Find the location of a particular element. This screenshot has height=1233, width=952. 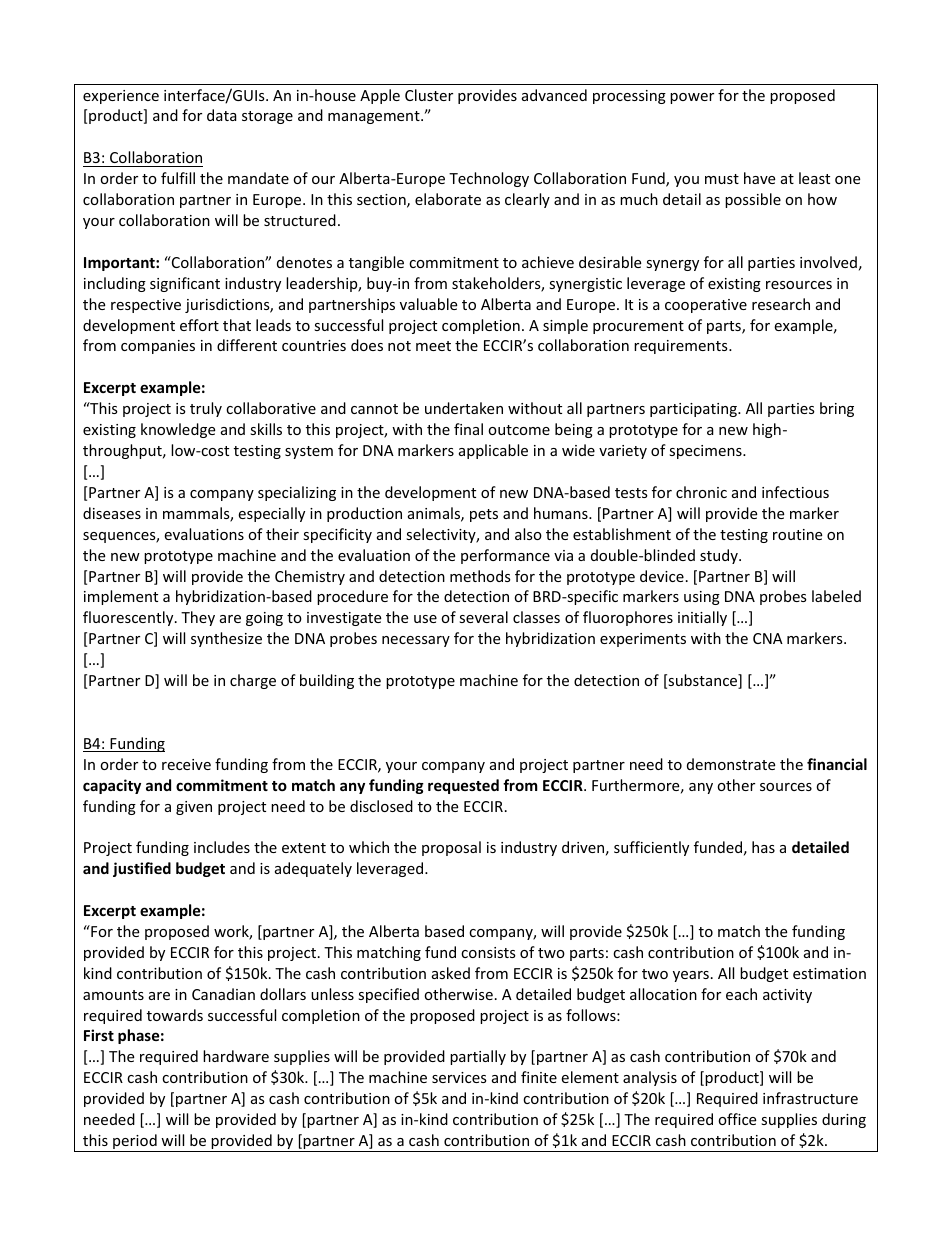

CNA is located at coordinates (768, 638).
